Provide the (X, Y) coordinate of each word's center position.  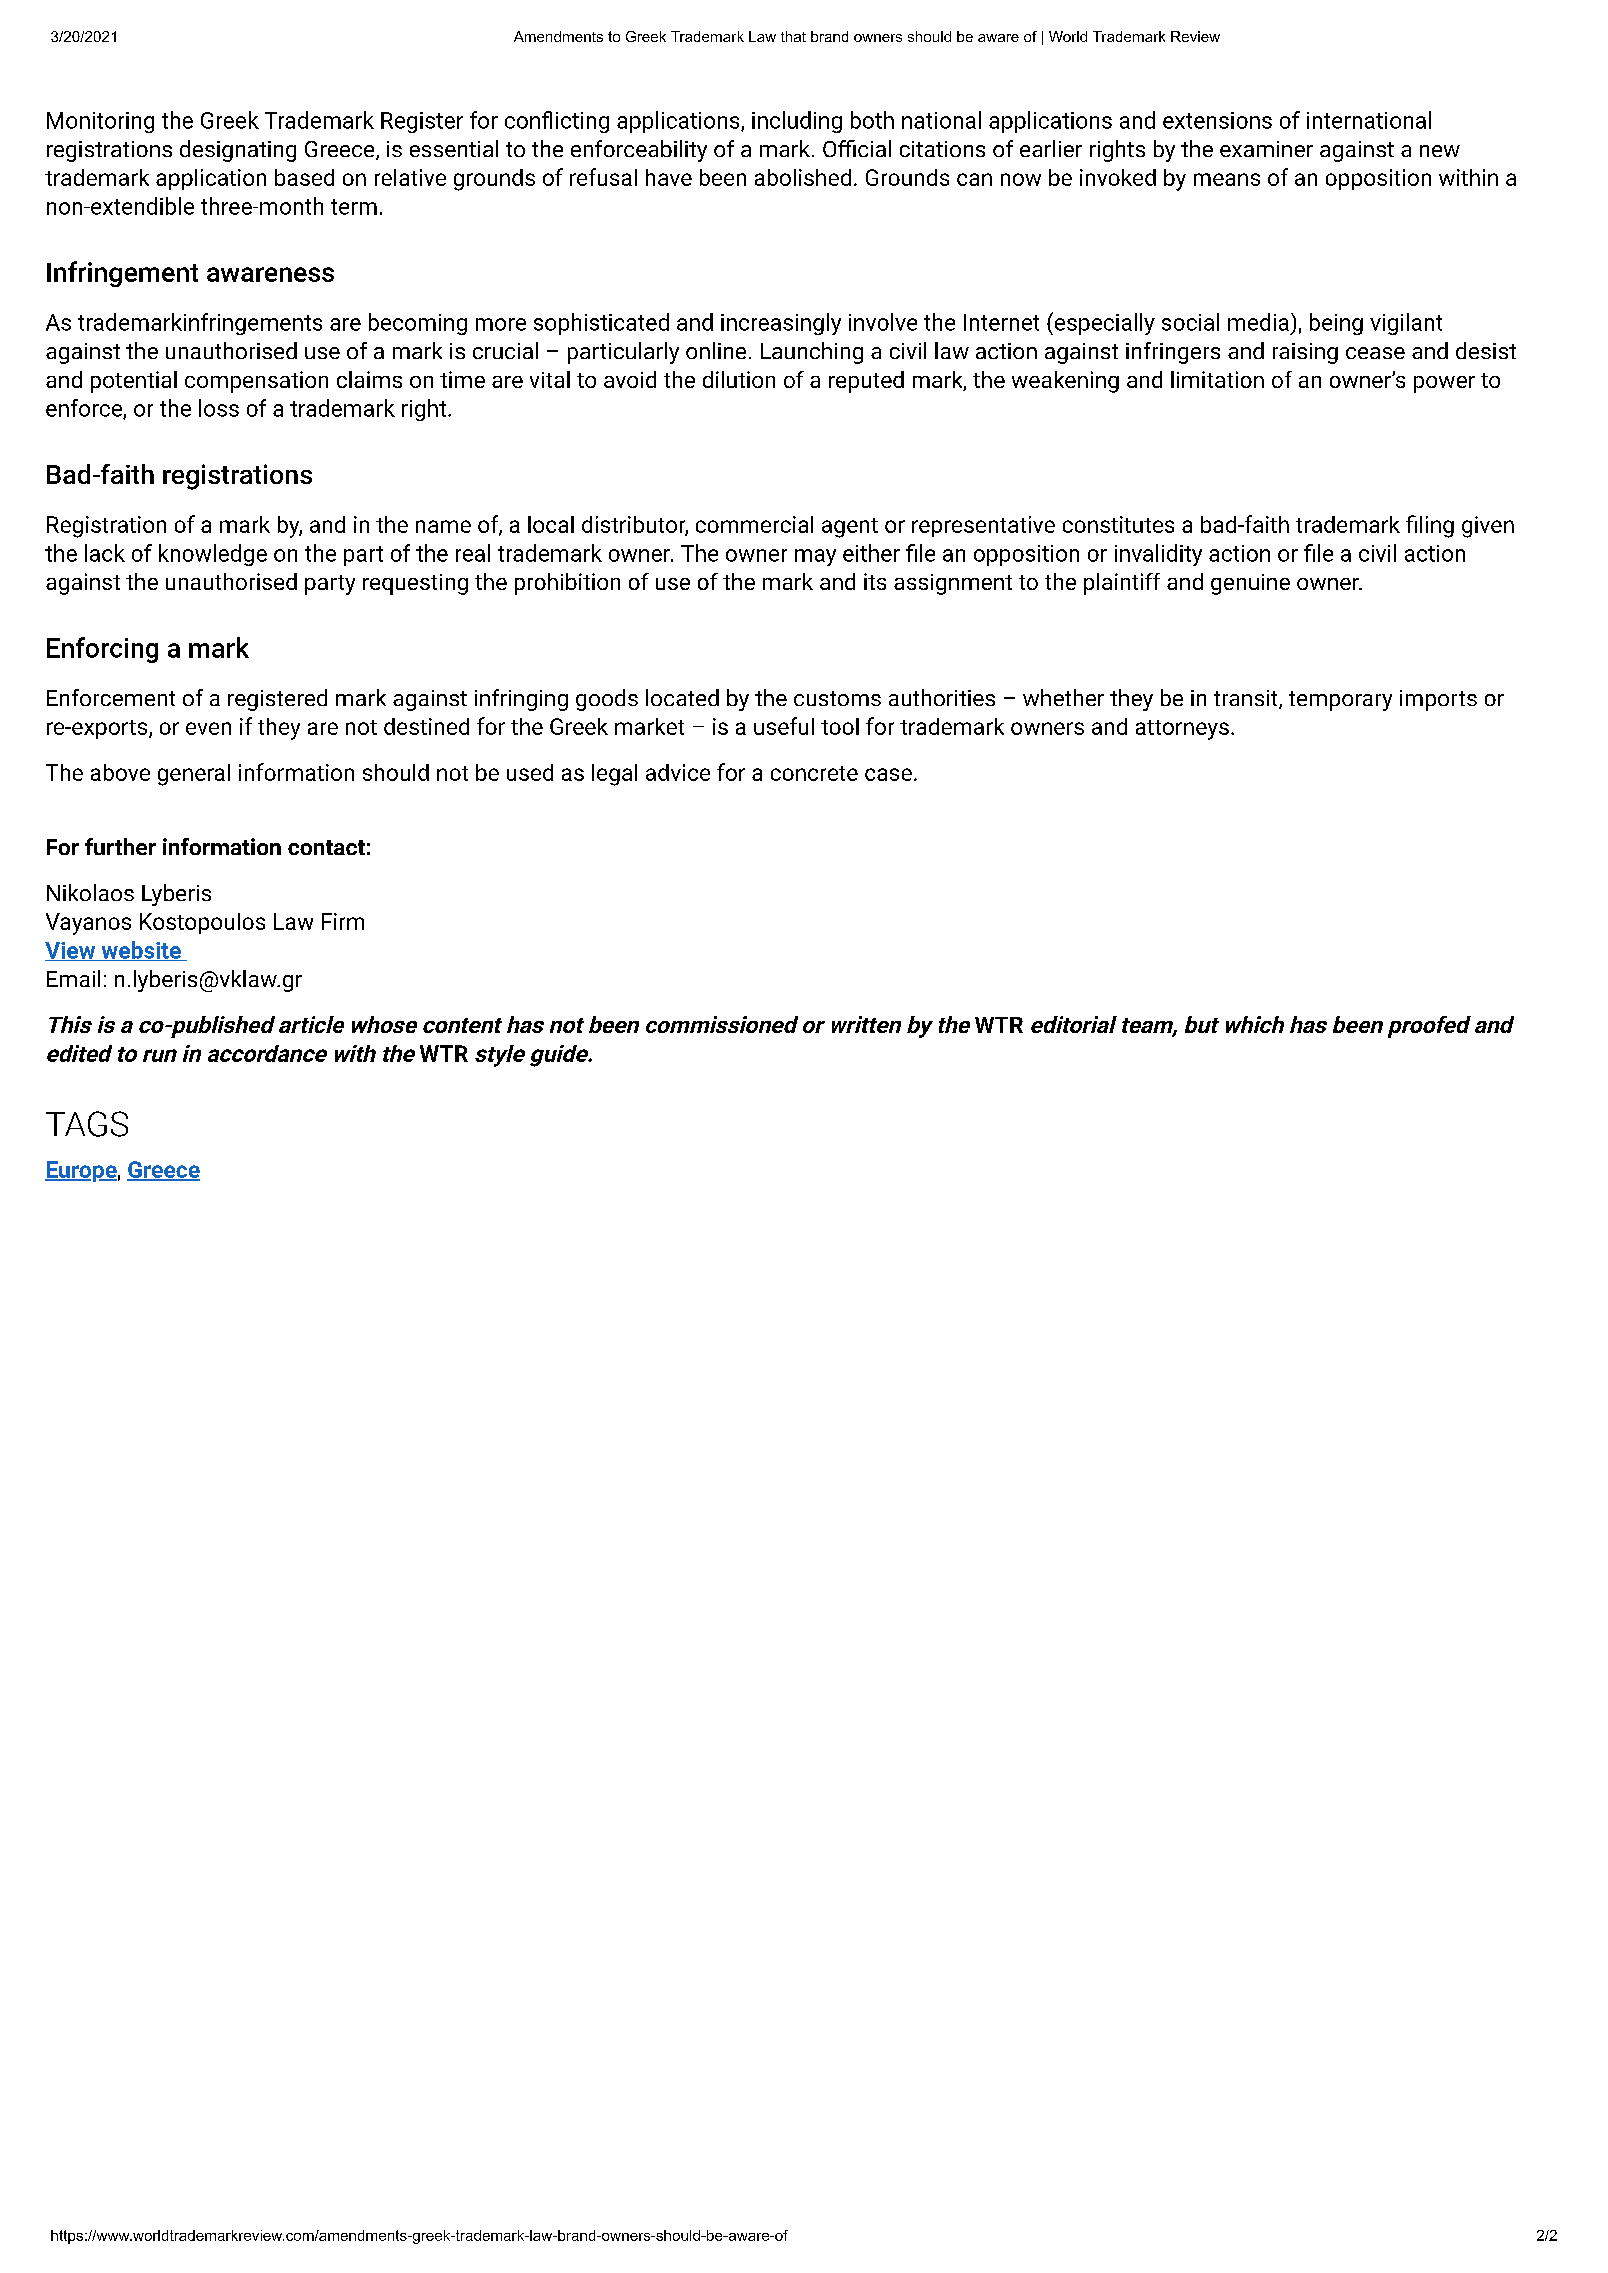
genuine (1250, 584)
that (793, 36)
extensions (1217, 120)
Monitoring (100, 122)
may (815, 557)
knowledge (213, 555)
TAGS (87, 1124)
